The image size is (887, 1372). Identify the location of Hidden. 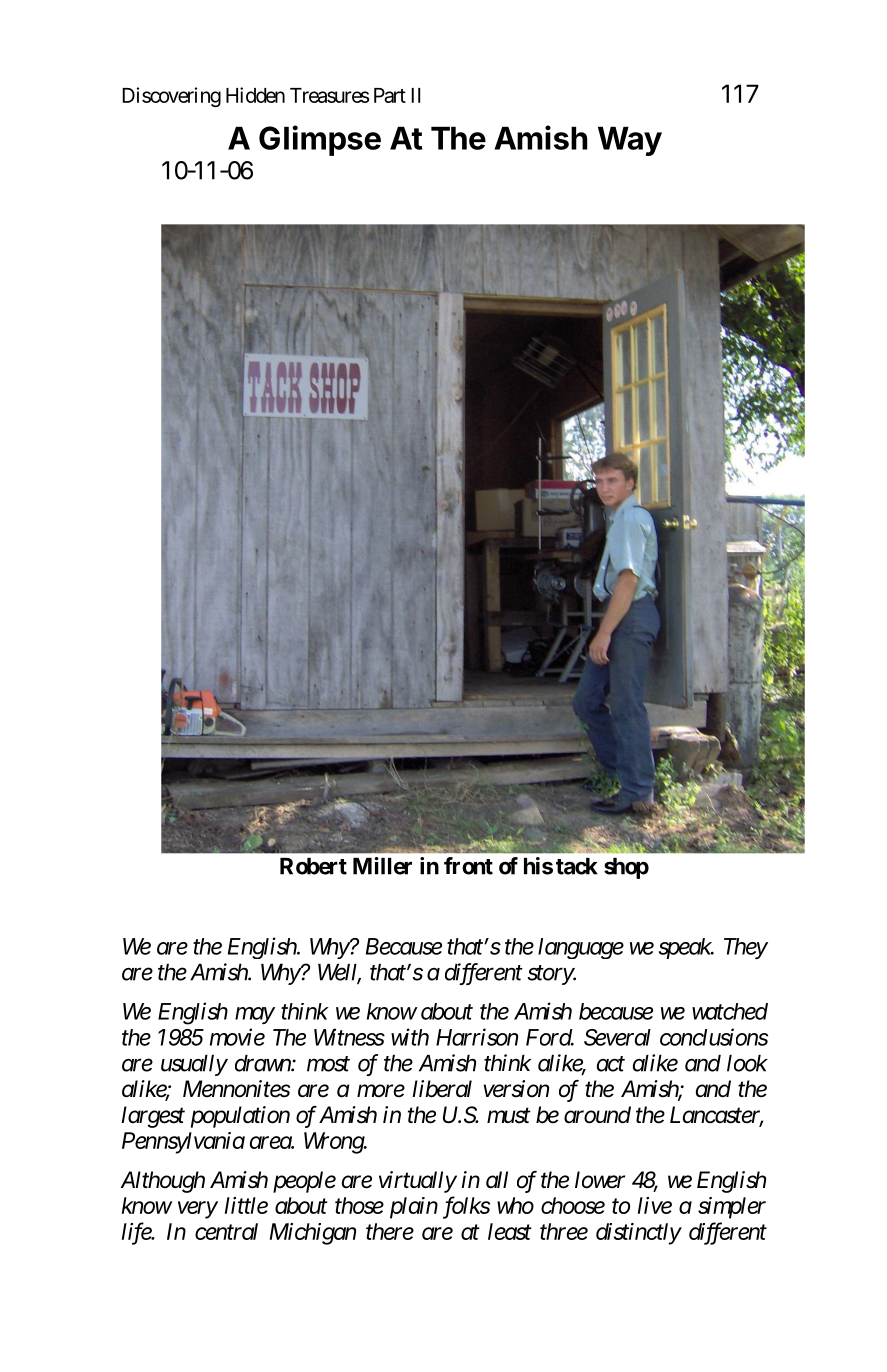
(255, 95).
